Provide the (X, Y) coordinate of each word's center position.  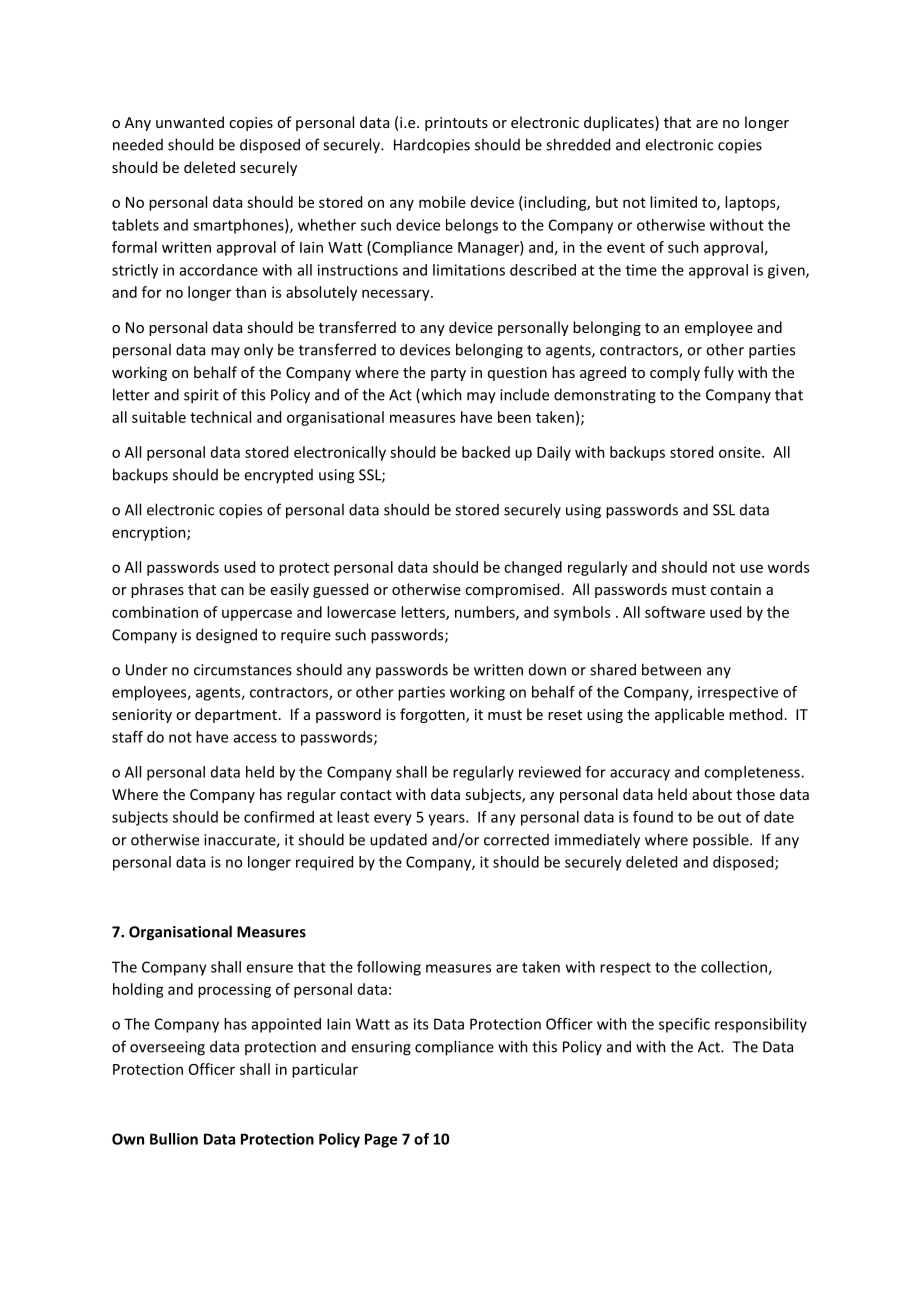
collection (735, 968)
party (448, 374)
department (236, 715)
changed (533, 568)
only (258, 351)
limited (673, 202)
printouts (456, 124)
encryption (150, 533)
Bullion (174, 1139)
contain (735, 589)
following (389, 968)
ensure (269, 968)
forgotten (433, 715)
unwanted (190, 122)
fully (719, 373)
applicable (689, 715)
